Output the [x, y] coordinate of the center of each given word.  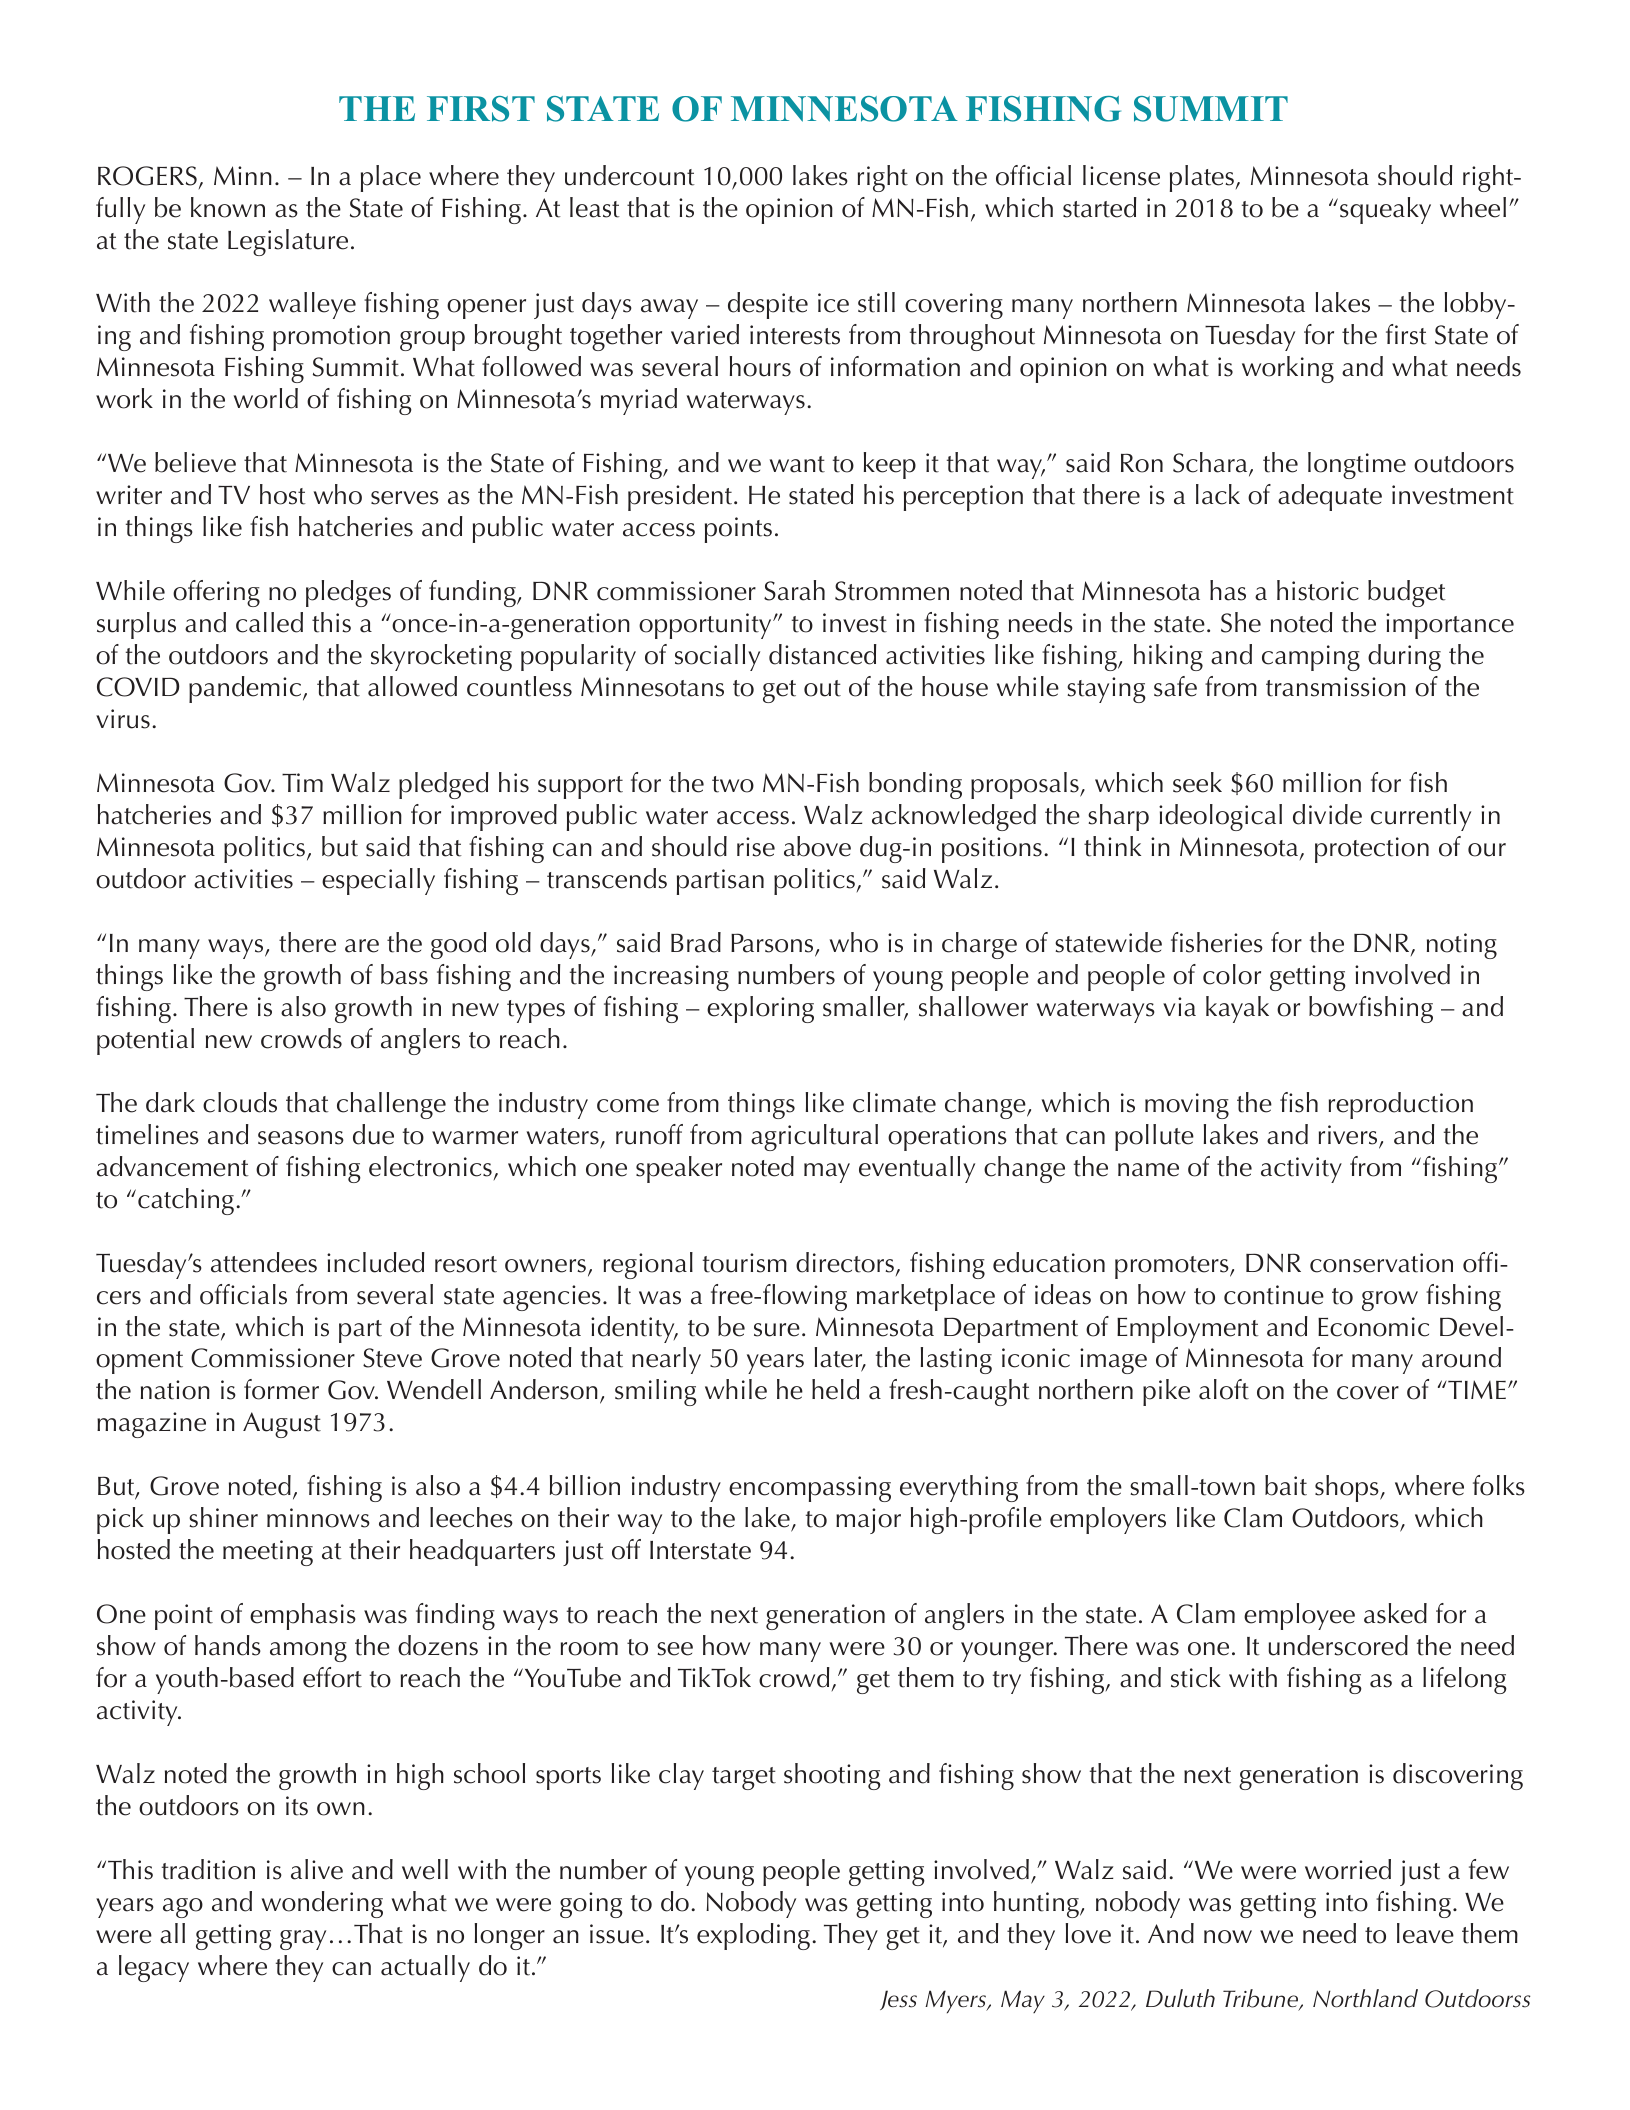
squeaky [1385, 210]
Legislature [288, 242]
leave [1425, 1933]
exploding [753, 1936]
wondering [322, 1904]
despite [768, 305]
